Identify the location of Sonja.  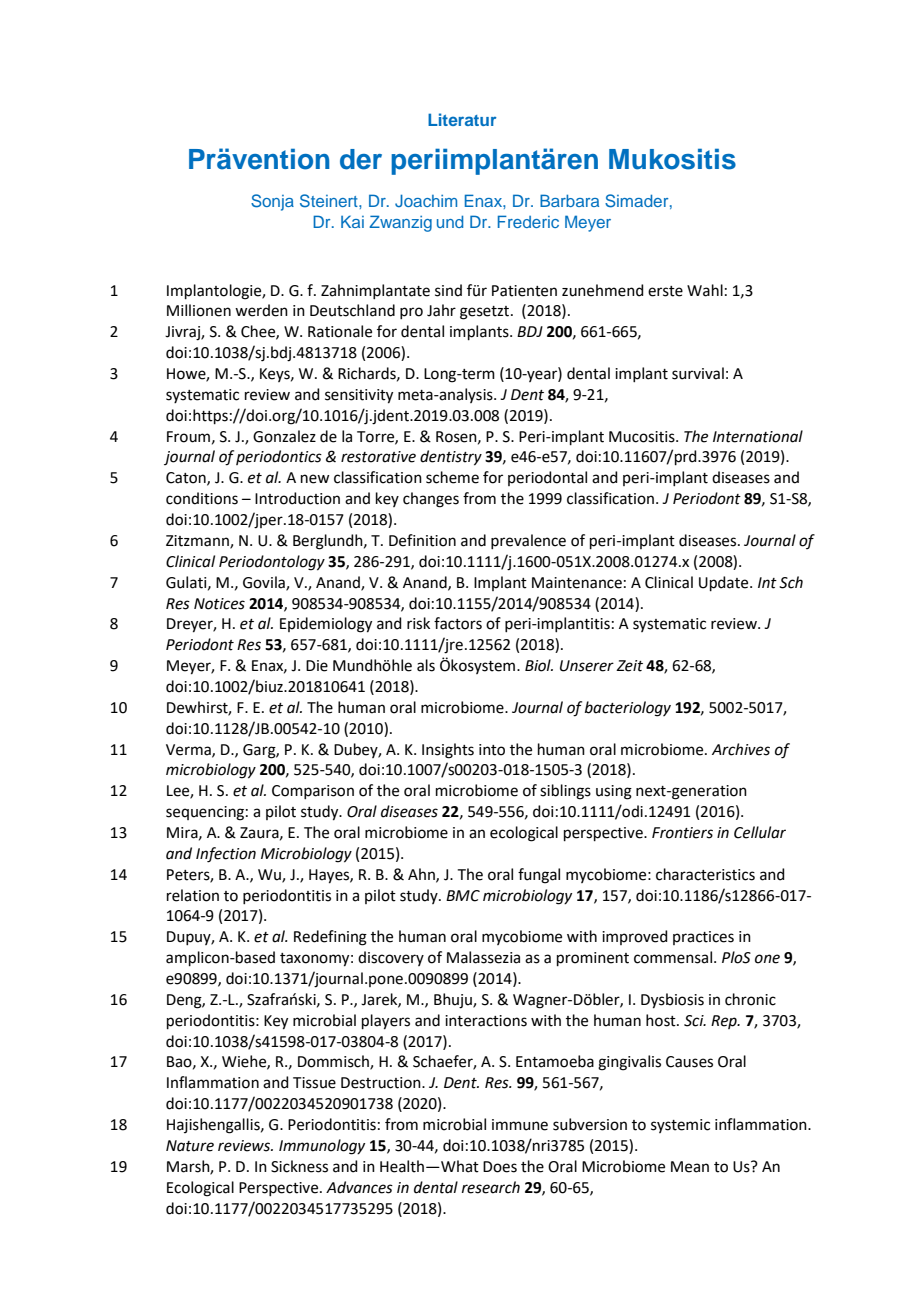
(272, 202).
